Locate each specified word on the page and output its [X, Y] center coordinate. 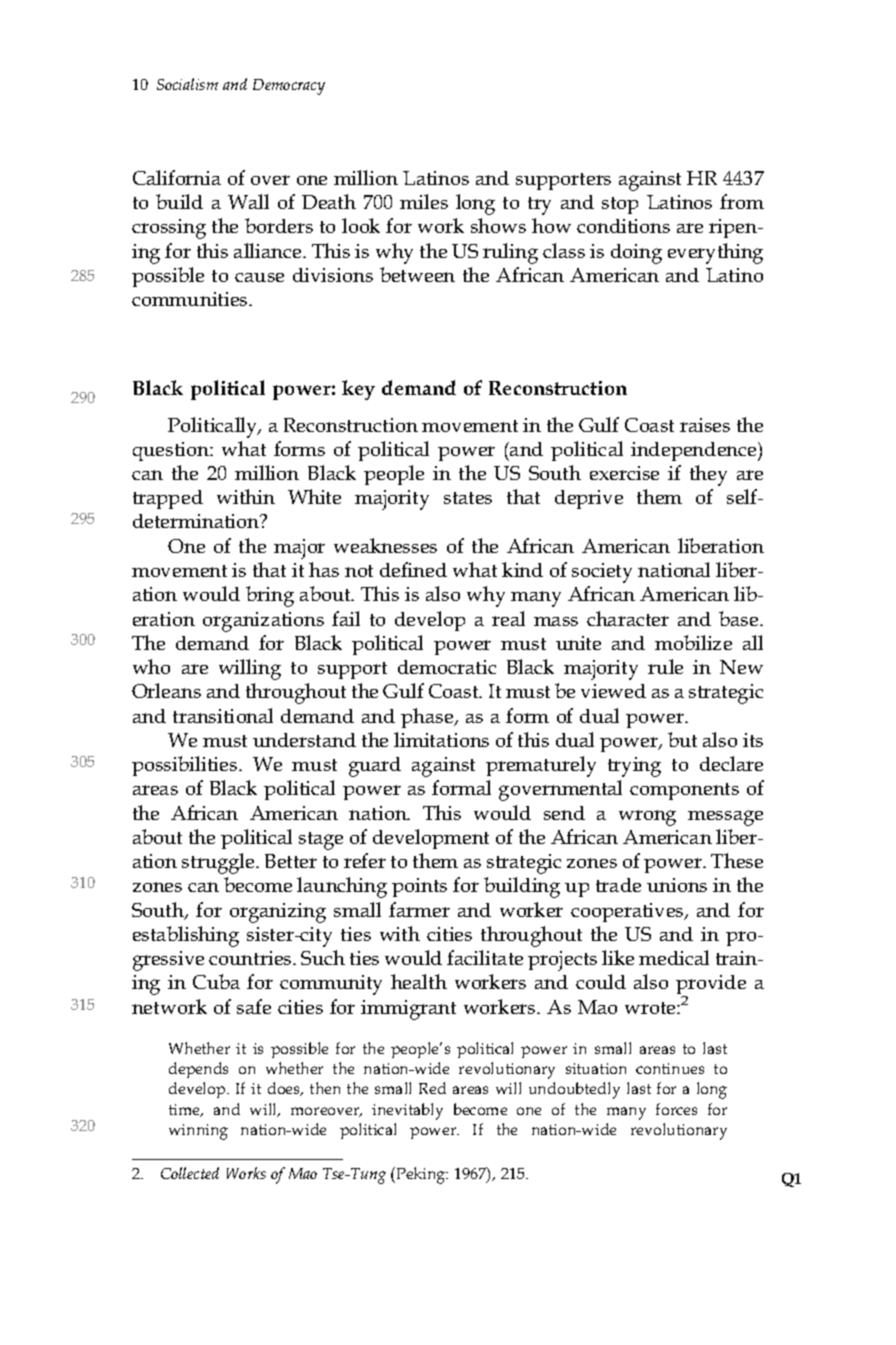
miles [424, 201]
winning [198, 1132]
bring [270, 596]
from [742, 201]
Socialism [187, 84]
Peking [421, 1175]
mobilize [693, 642]
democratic [447, 667]
